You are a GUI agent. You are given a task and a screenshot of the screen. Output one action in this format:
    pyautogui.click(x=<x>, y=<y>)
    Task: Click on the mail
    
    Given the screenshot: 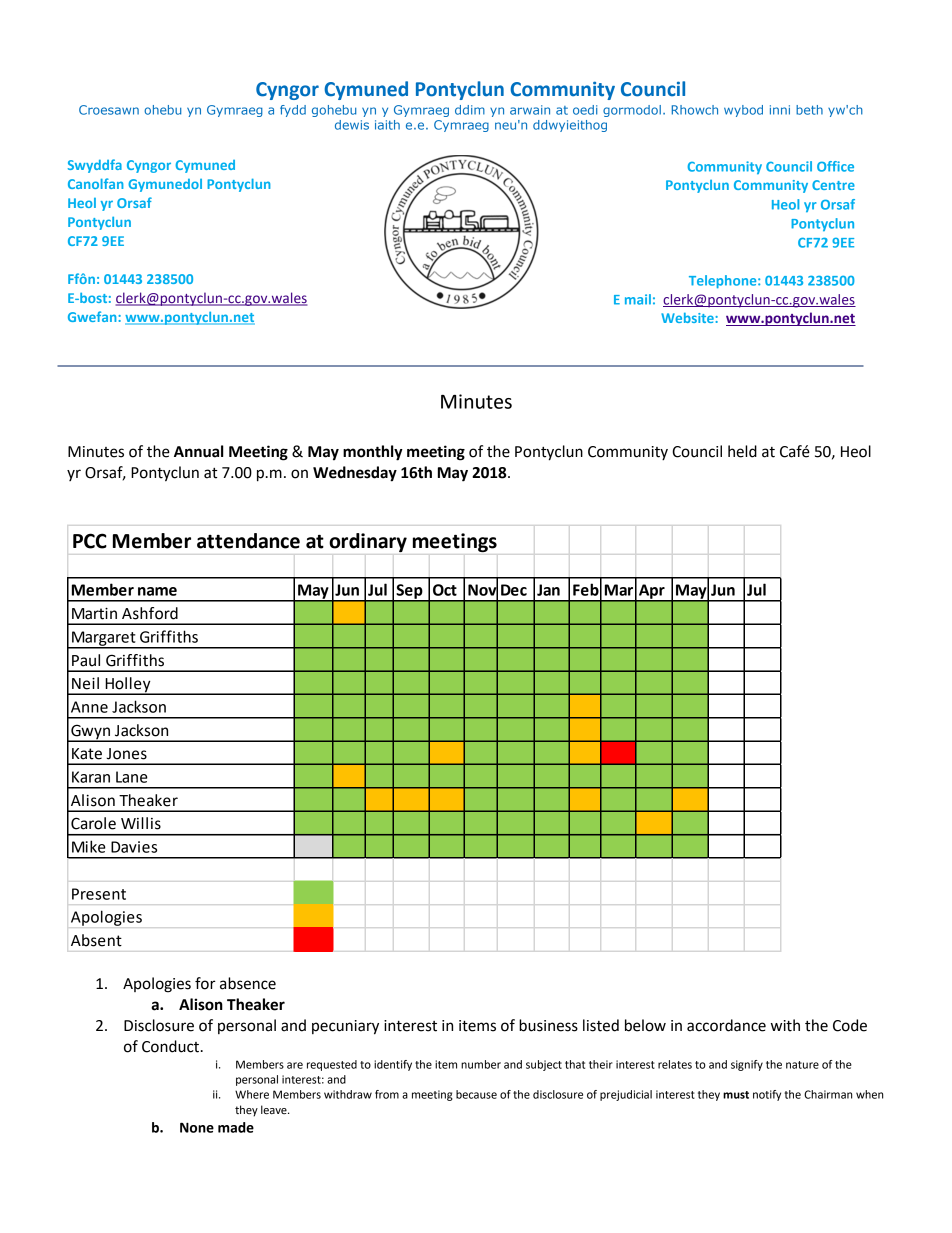 What is the action you would take?
    pyautogui.click(x=638, y=299)
